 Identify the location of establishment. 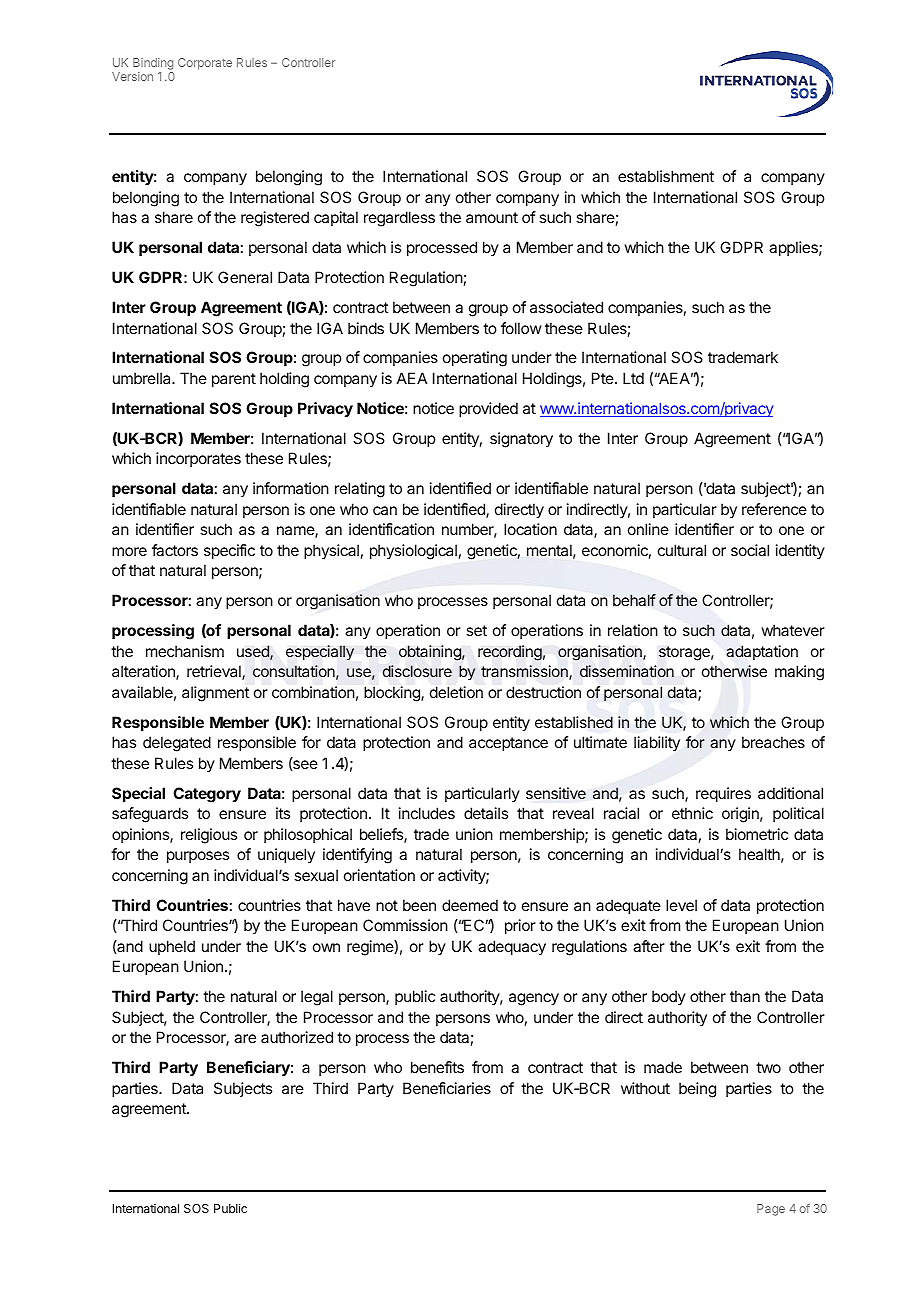
(666, 176).
